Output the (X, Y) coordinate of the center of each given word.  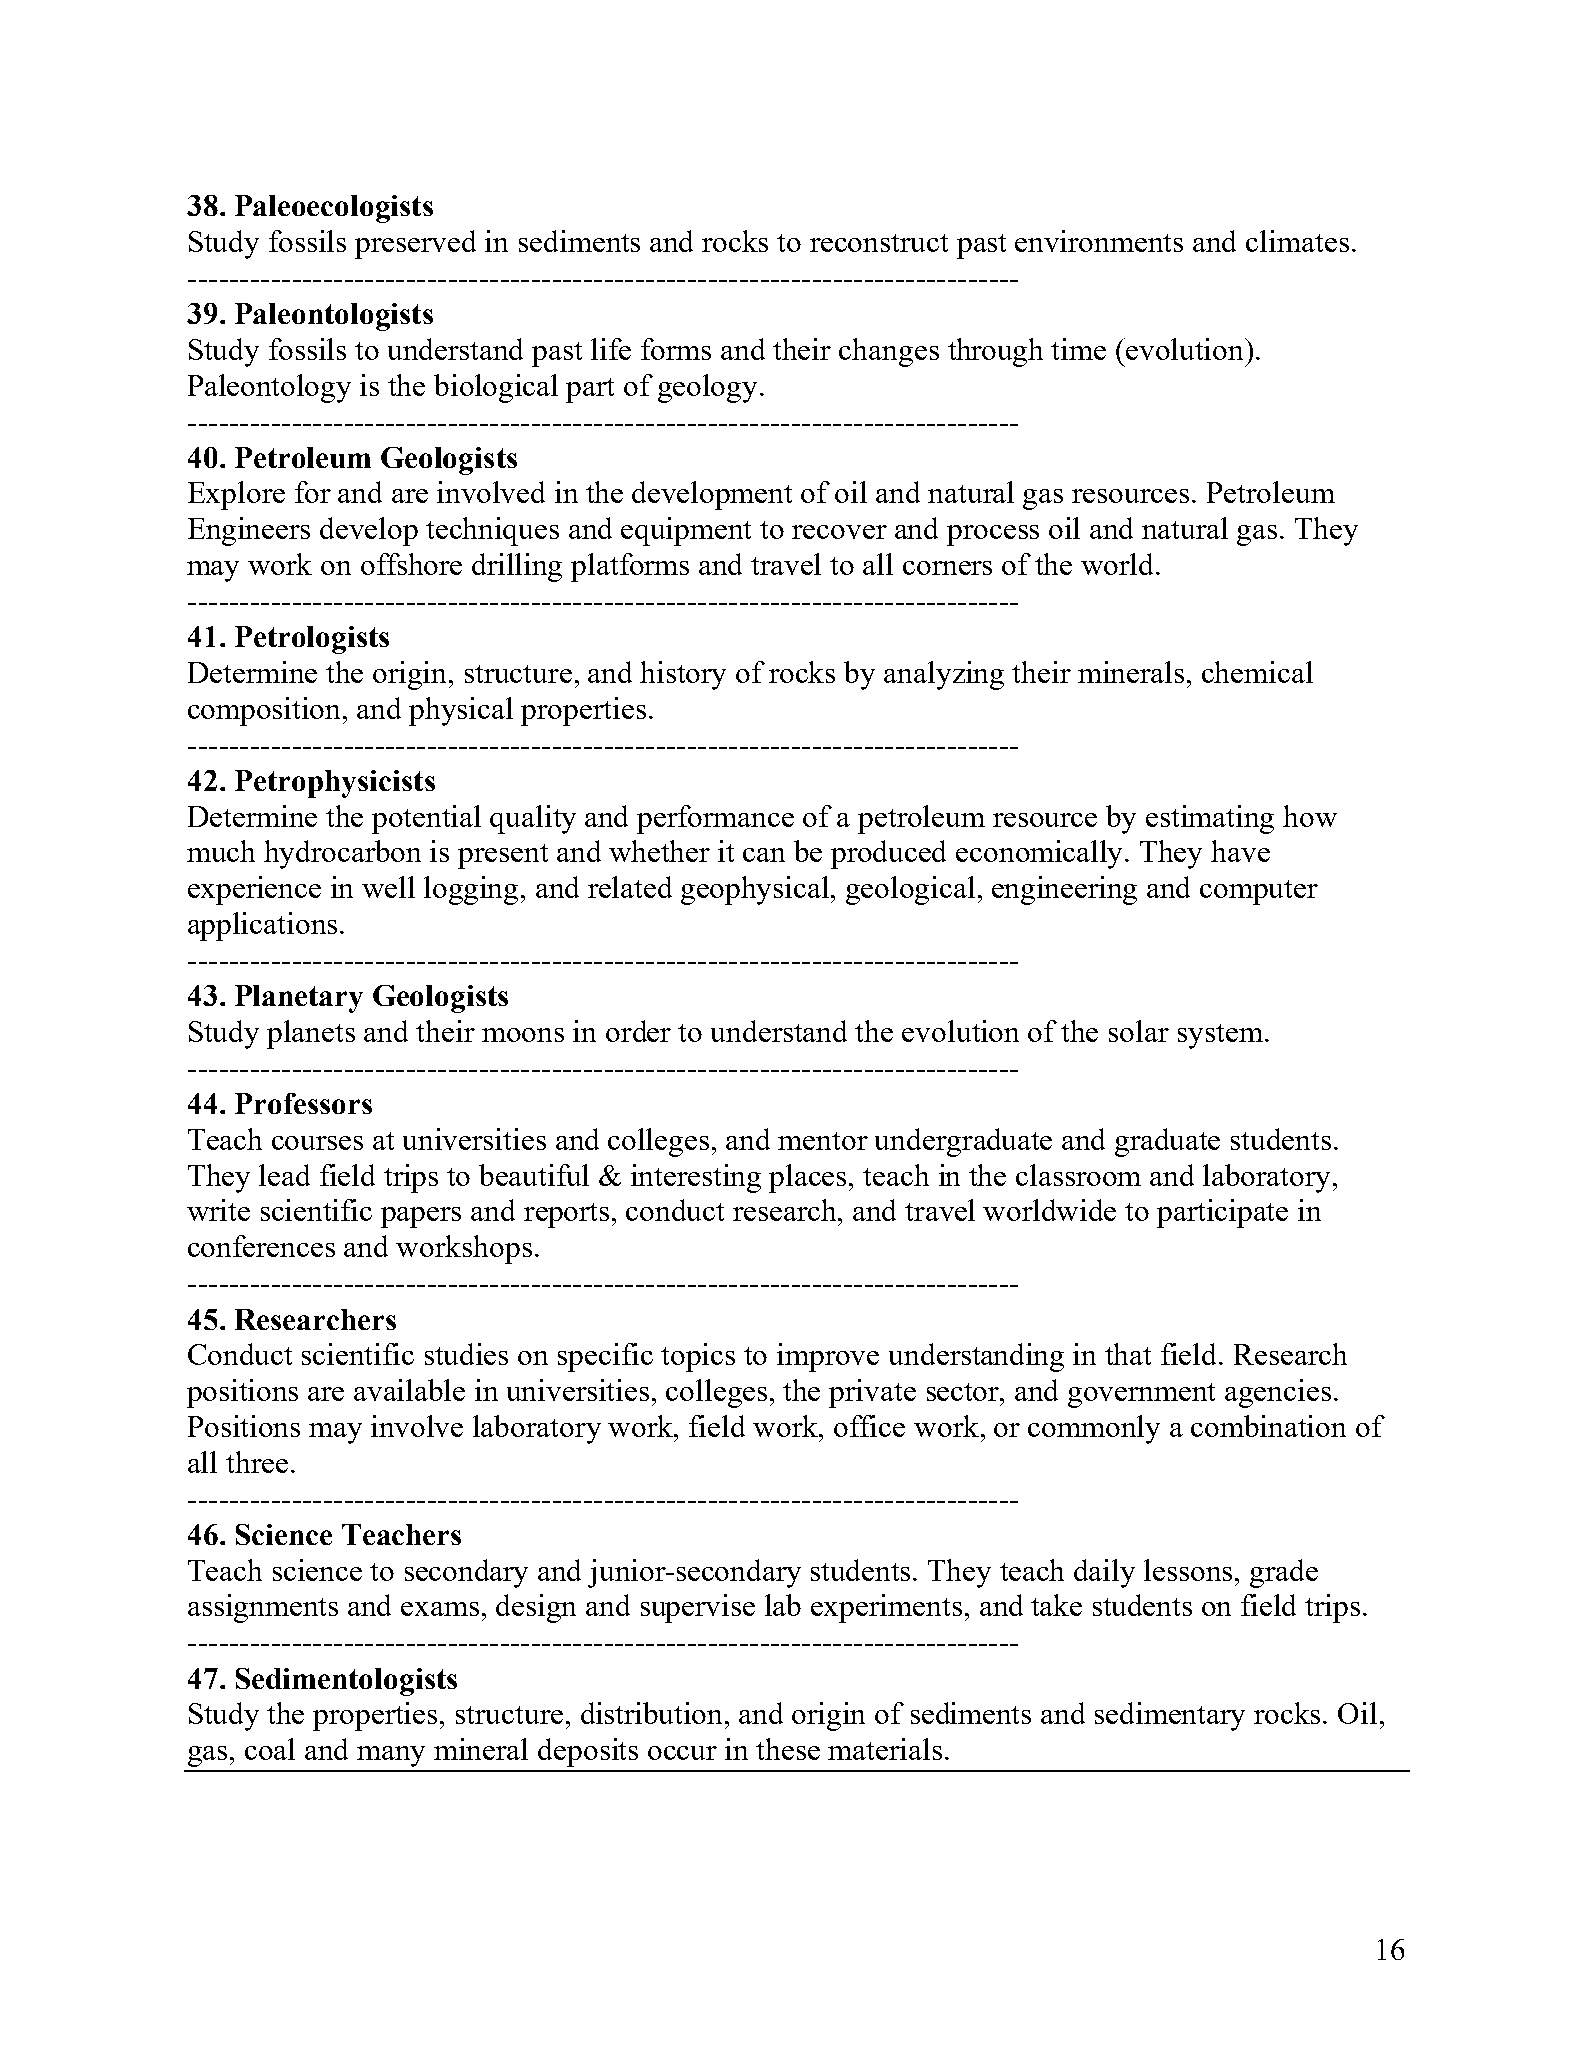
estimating (1210, 819)
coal (270, 1749)
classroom (1078, 1175)
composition (266, 711)
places (809, 1178)
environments (1099, 241)
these (788, 1749)
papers (421, 1217)
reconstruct (879, 243)
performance (715, 819)
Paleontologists (334, 317)
